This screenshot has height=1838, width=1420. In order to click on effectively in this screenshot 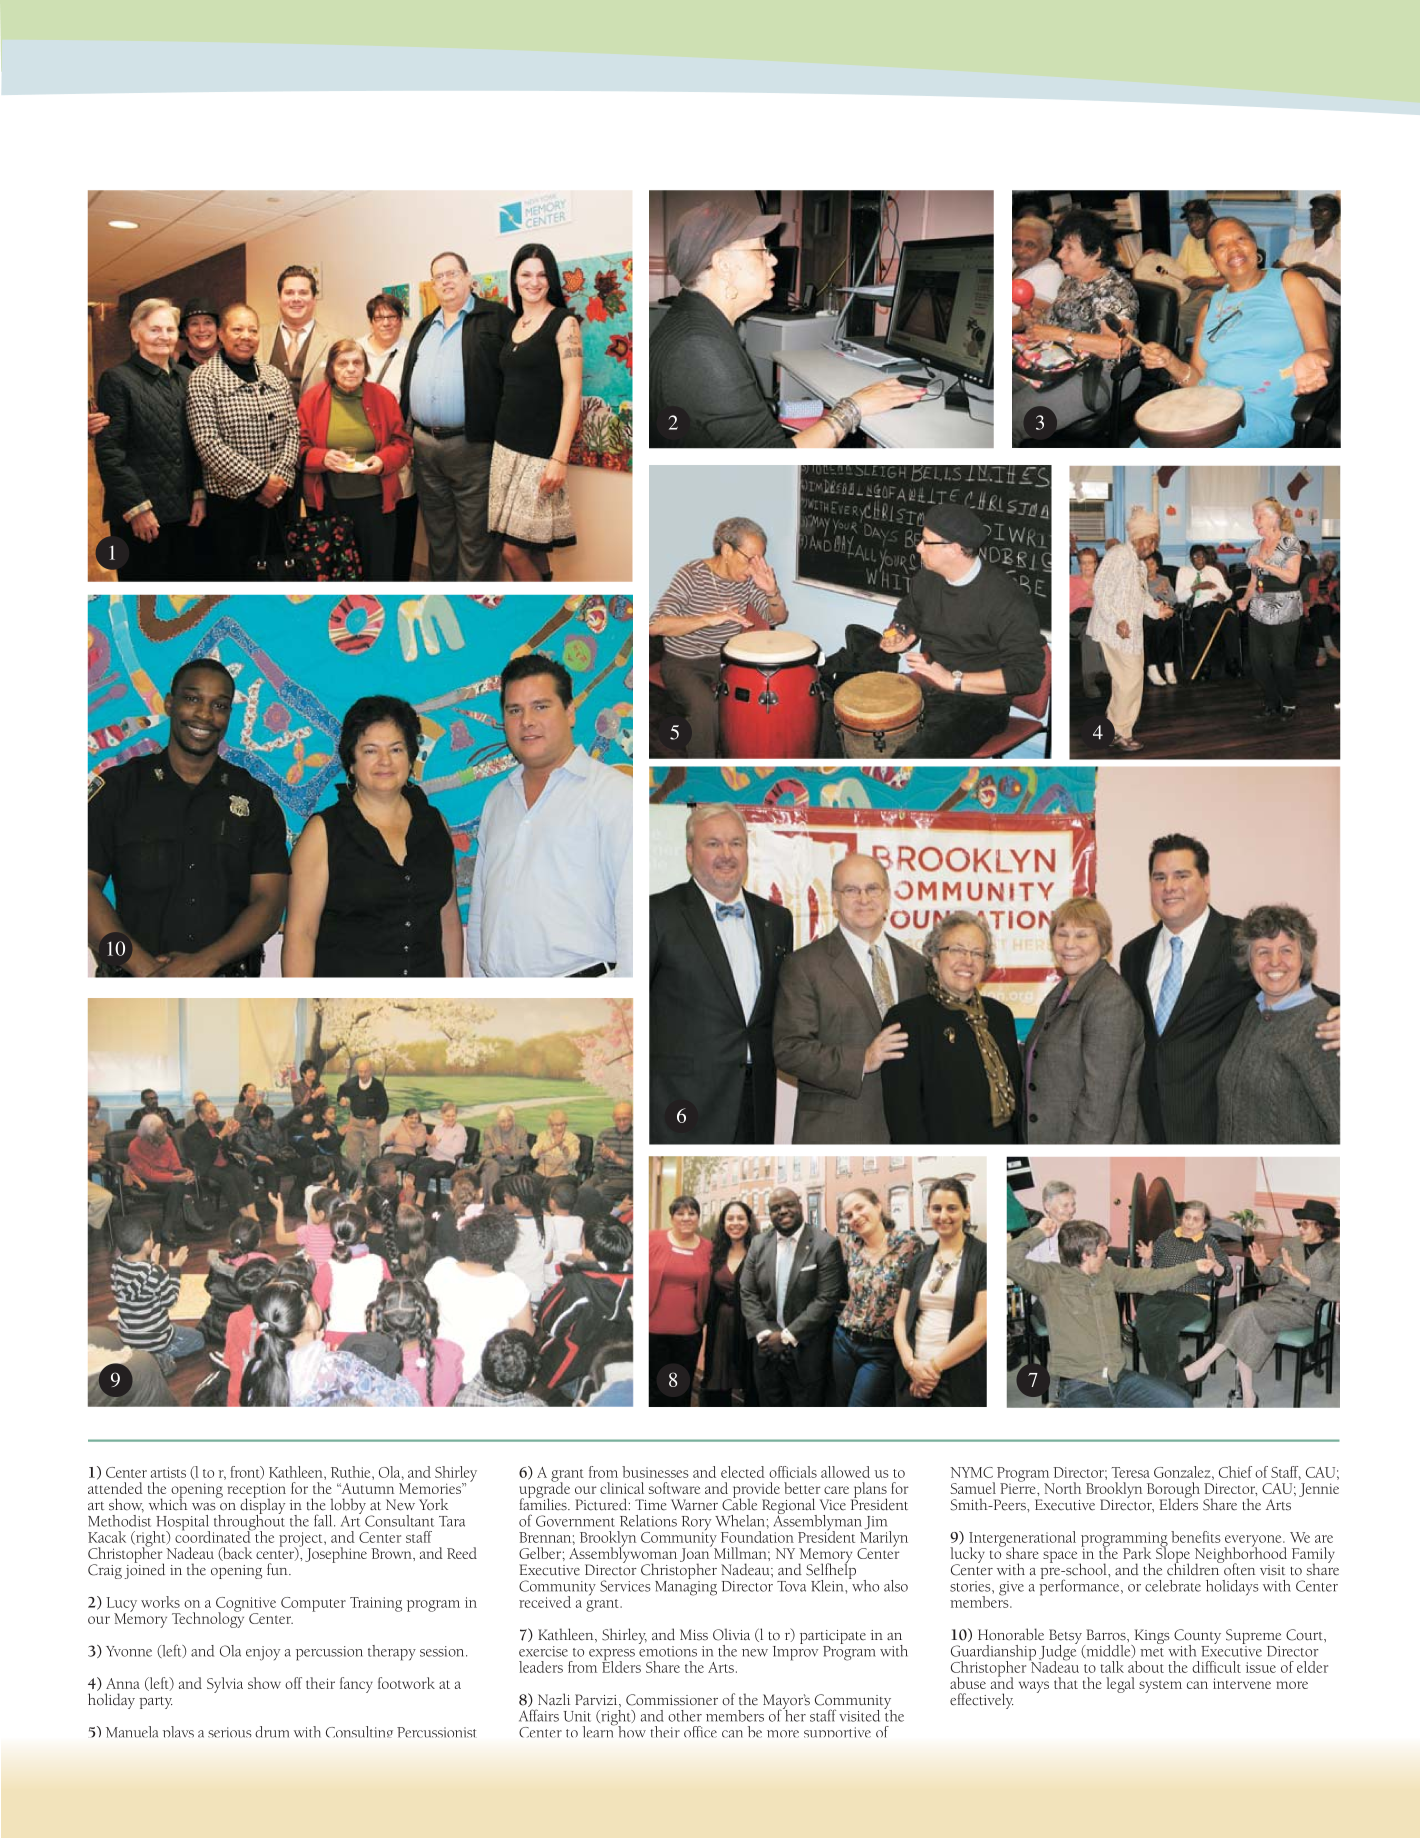, I will do `click(981, 1701)`.
